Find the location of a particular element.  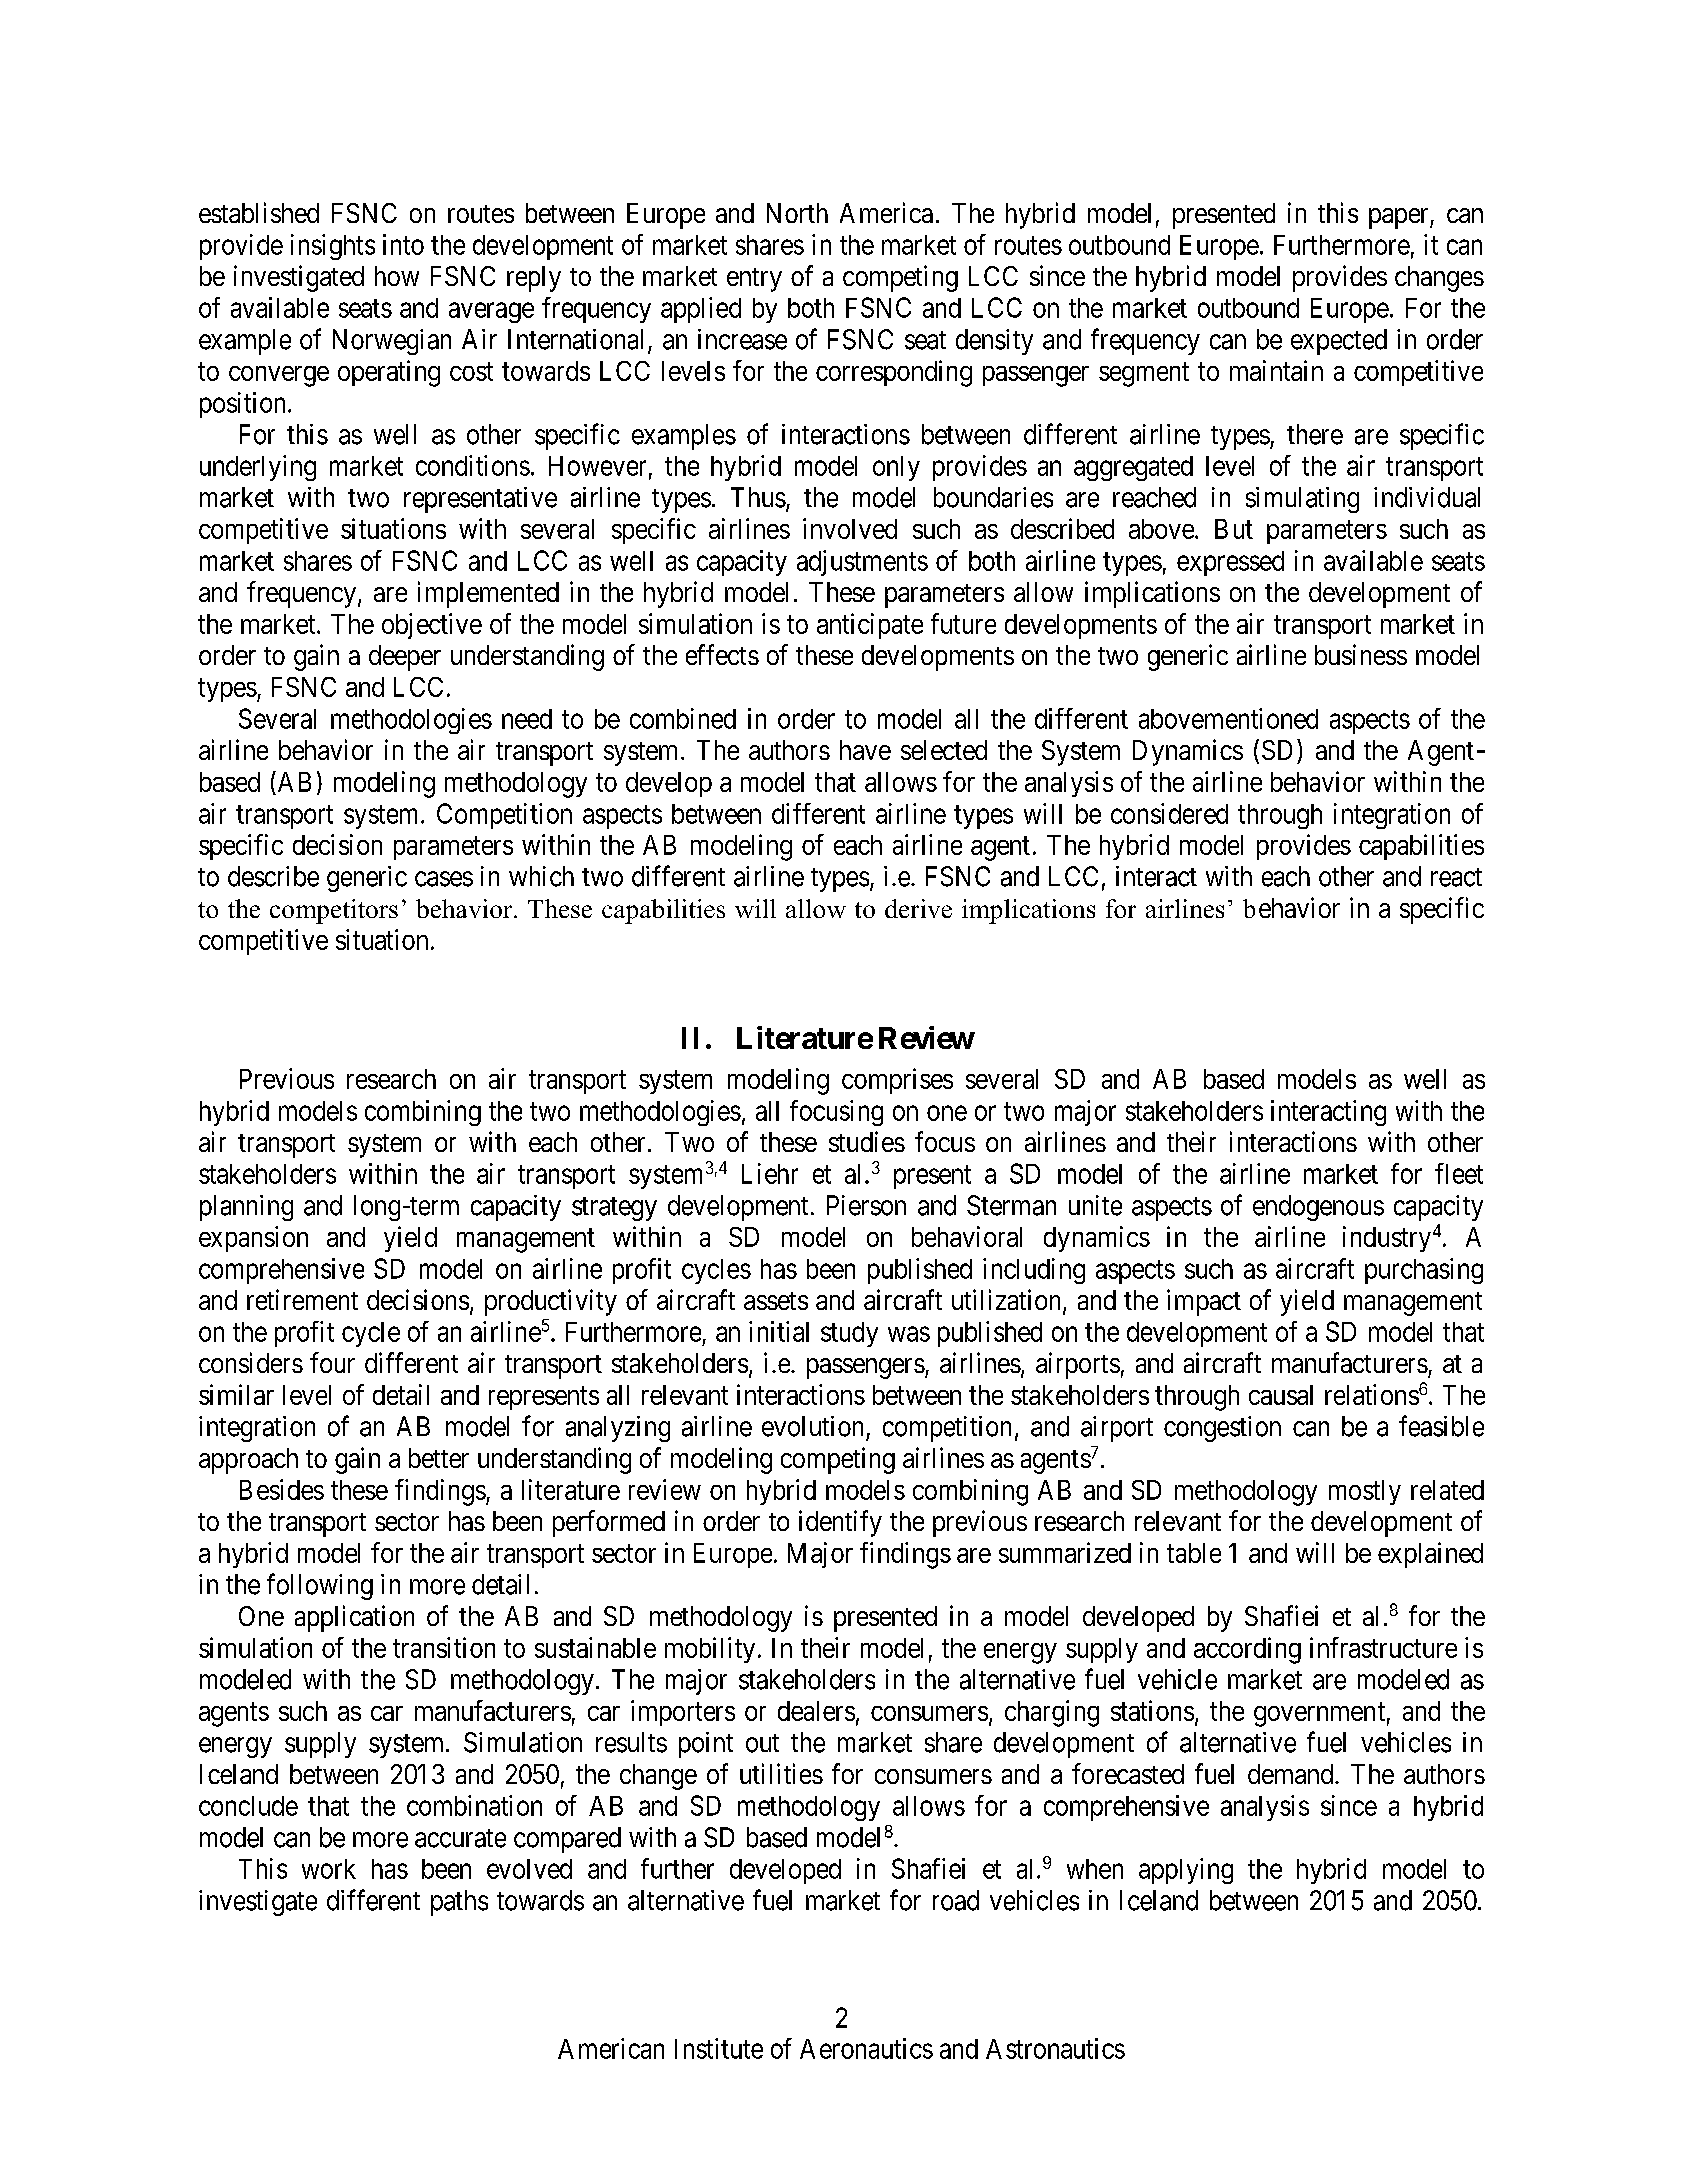

planning is located at coordinates (246, 1208).
